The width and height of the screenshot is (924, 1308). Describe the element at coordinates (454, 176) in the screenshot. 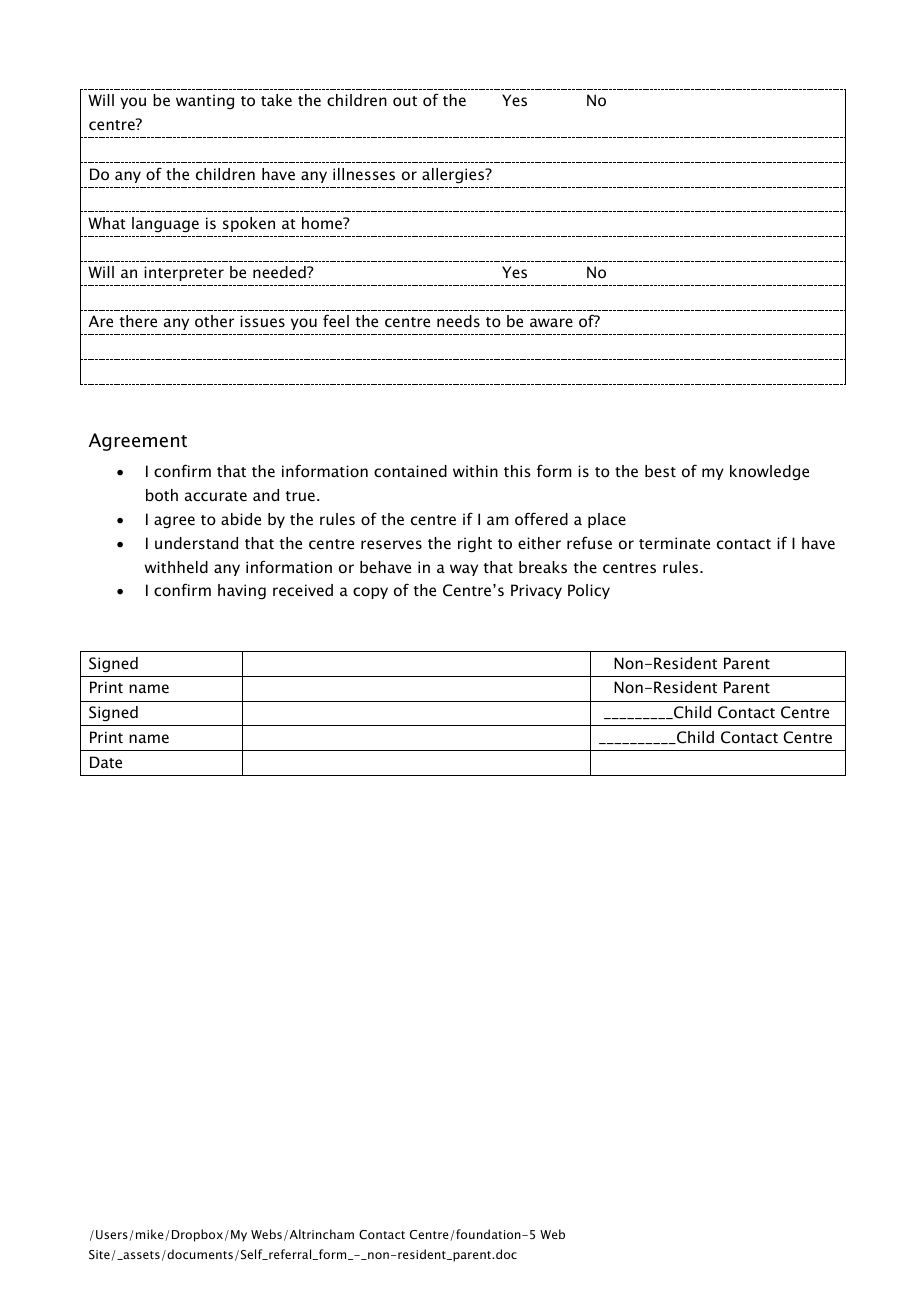

I see `allergies` at that location.
